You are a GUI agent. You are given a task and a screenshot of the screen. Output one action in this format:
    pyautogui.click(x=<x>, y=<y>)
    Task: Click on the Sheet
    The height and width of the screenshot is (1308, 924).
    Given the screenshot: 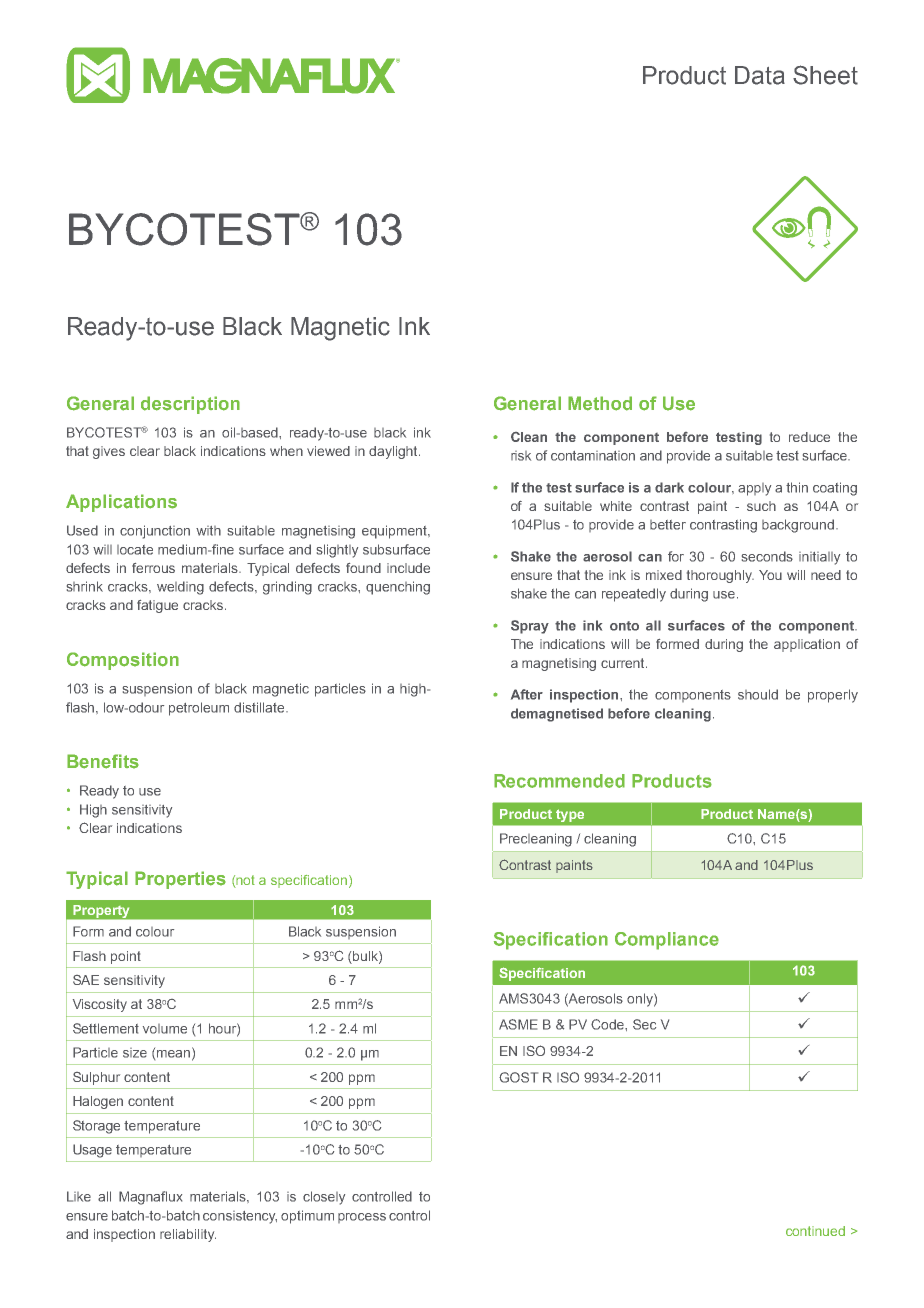 What is the action you would take?
    pyautogui.click(x=825, y=75)
